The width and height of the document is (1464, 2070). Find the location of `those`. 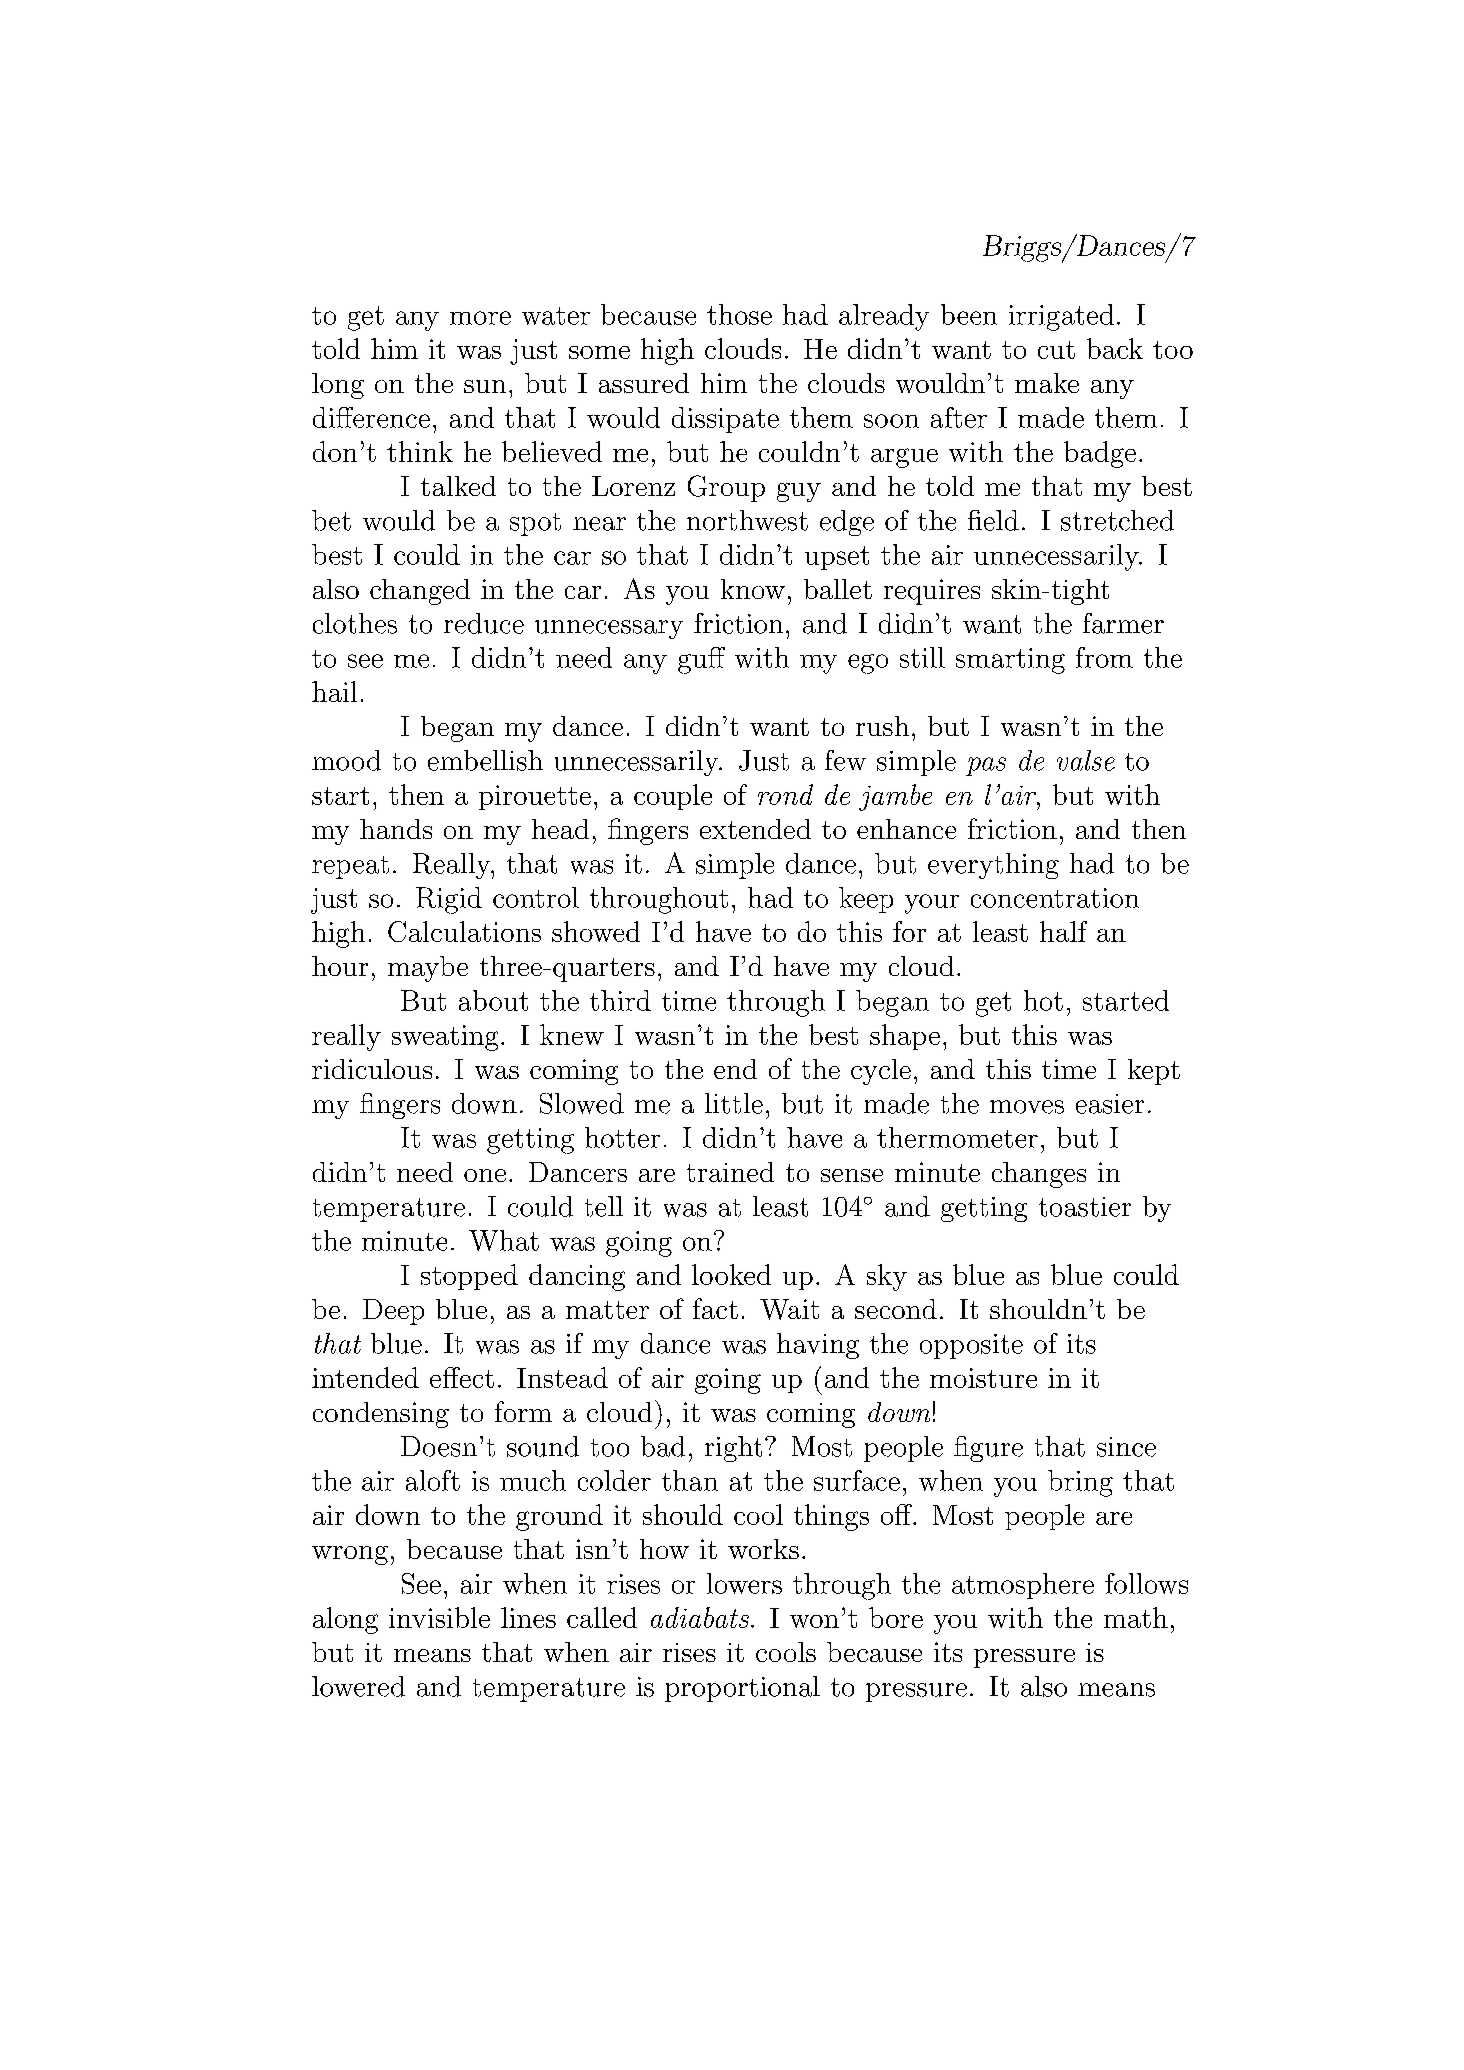

those is located at coordinates (739, 314).
